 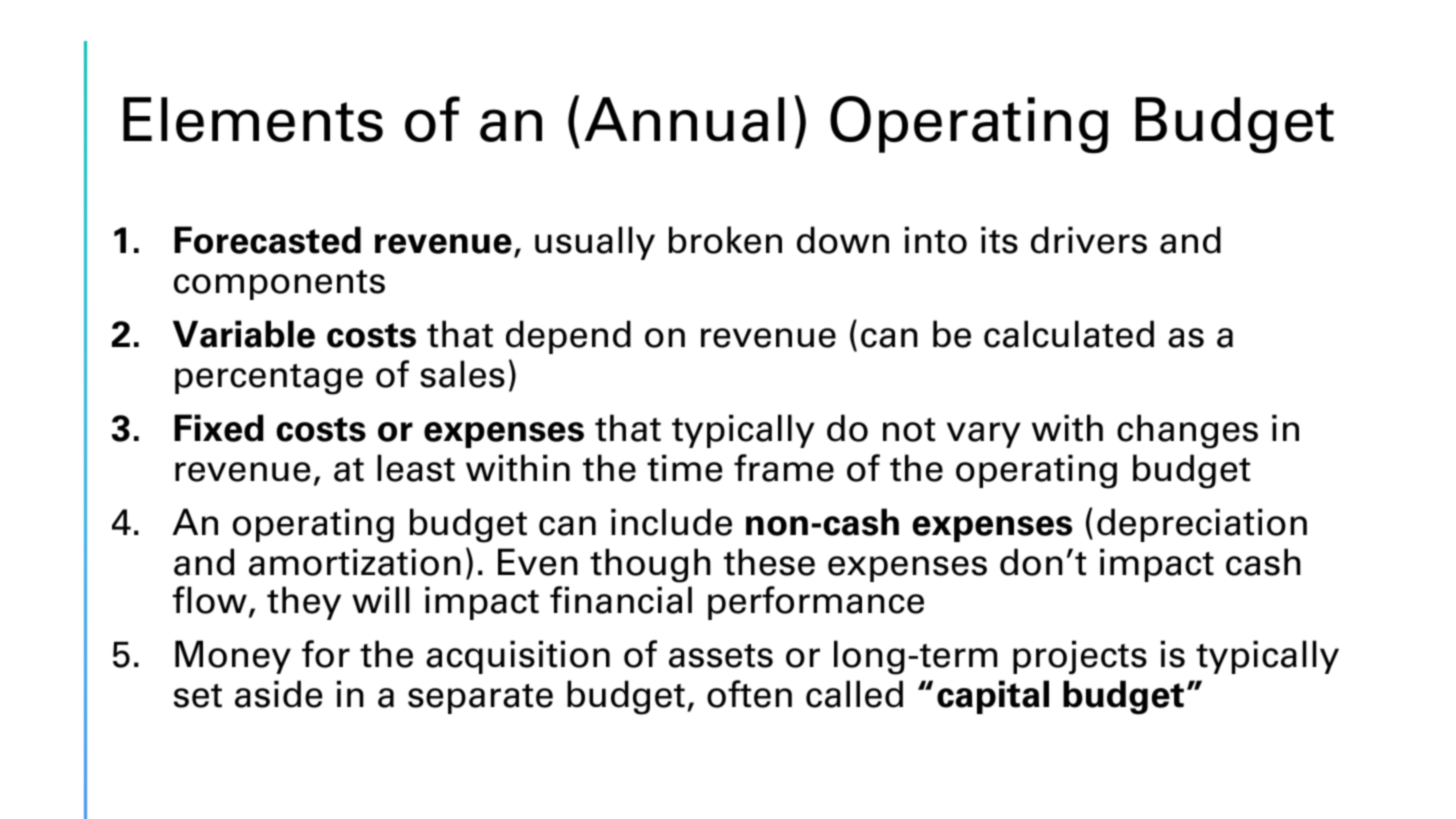 What do you see at coordinates (684, 119) in the page?
I see `Annual` at bounding box center [684, 119].
